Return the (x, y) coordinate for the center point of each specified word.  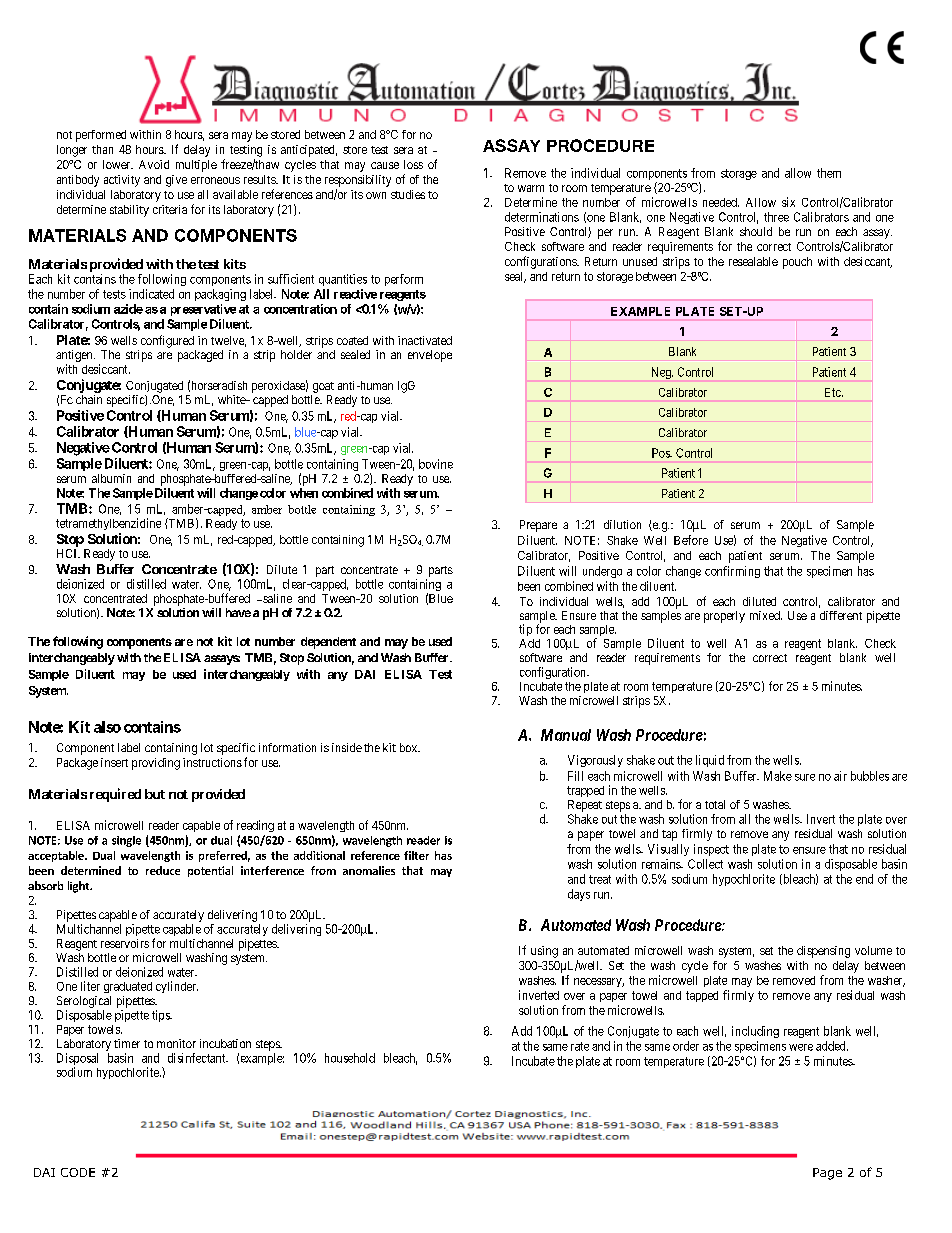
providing (156, 764)
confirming (732, 572)
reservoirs (125, 943)
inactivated (425, 340)
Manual (566, 735)
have (238, 612)
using (544, 952)
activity (122, 181)
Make (778, 776)
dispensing (823, 952)
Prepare (538, 526)
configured (167, 341)
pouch (797, 263)
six (788, 202)
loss (413, 164)
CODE (78, 1172)
